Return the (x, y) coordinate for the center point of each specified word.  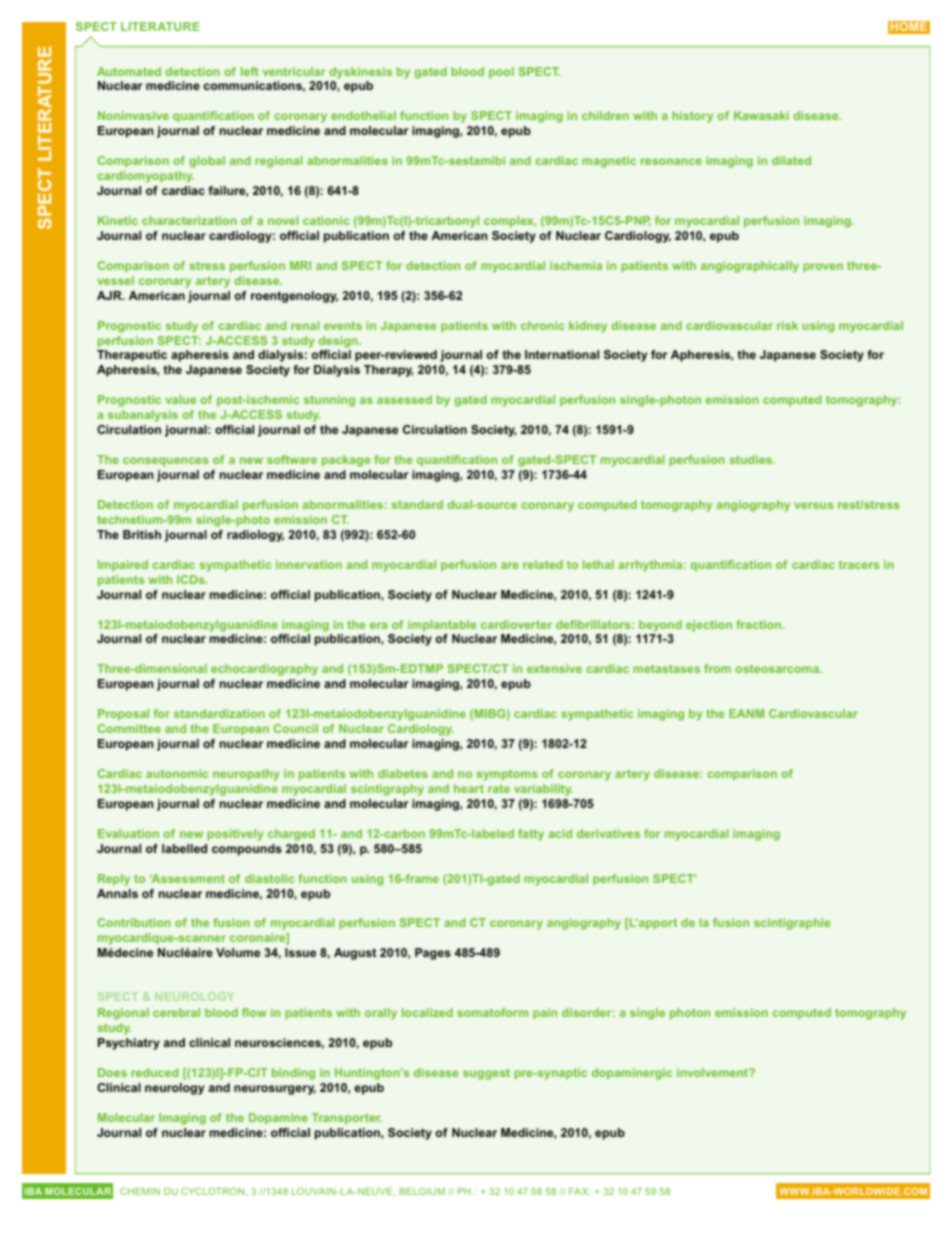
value (181, 399)
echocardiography (264, 670)
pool (501, 73)
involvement (713, 1072)
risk (787, 325)
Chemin (140, 1191)
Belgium (422, 1191)
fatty (531, 835)
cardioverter (516, 624)
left (250, 71)
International (562, 354)
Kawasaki (761, 115)
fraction (758, 624)
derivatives (608, 833)
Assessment (187, 878)
